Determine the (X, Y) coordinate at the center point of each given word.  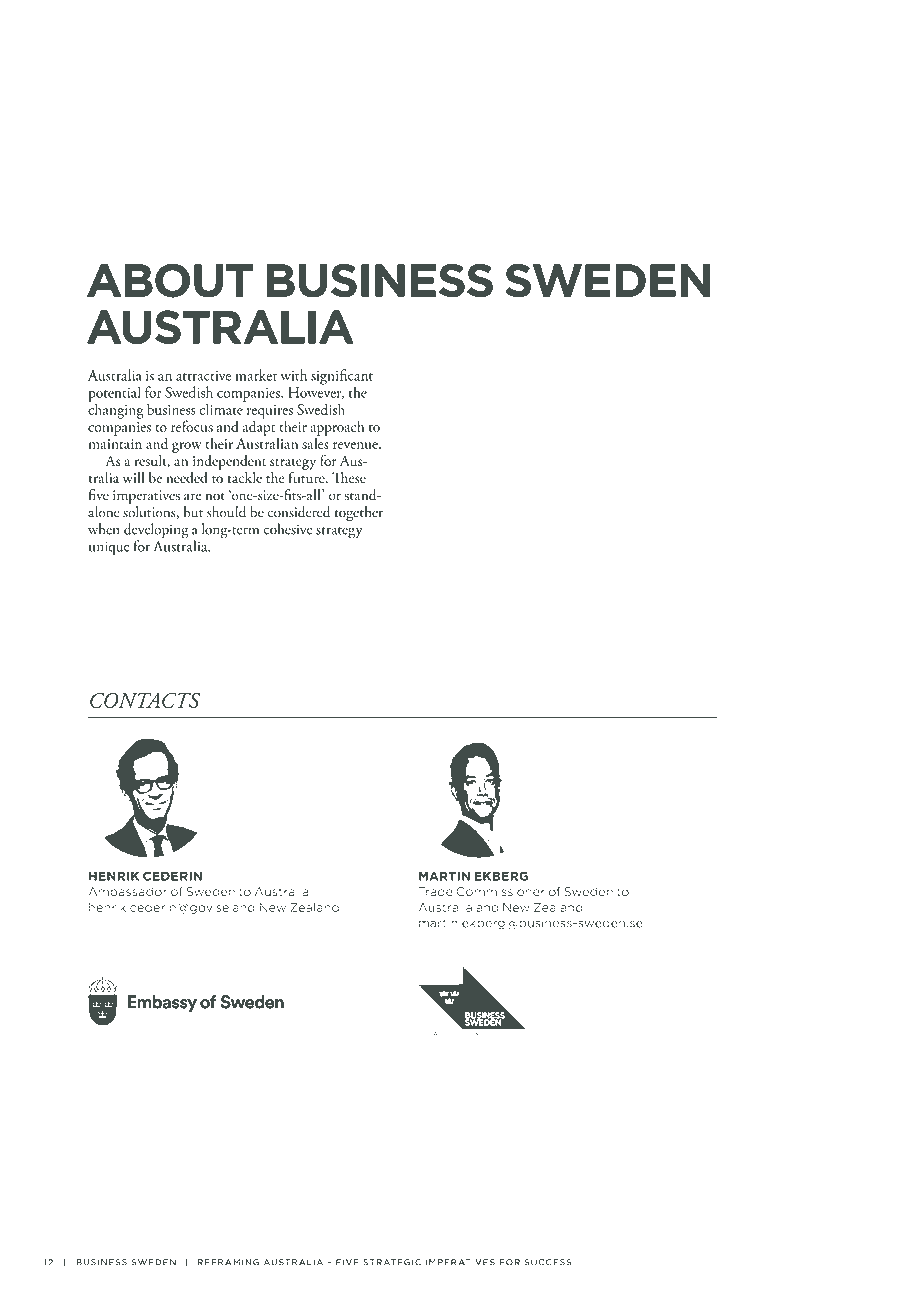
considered (298, 512)
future (307, 476)
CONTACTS (145, 700)
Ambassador (127, 892)
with (293, 375)
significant (342, 378)
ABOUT (170, 280)
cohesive (287, 529)
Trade (435, 892)
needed (187, 478)
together (359, 514)
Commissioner (501, 892)
